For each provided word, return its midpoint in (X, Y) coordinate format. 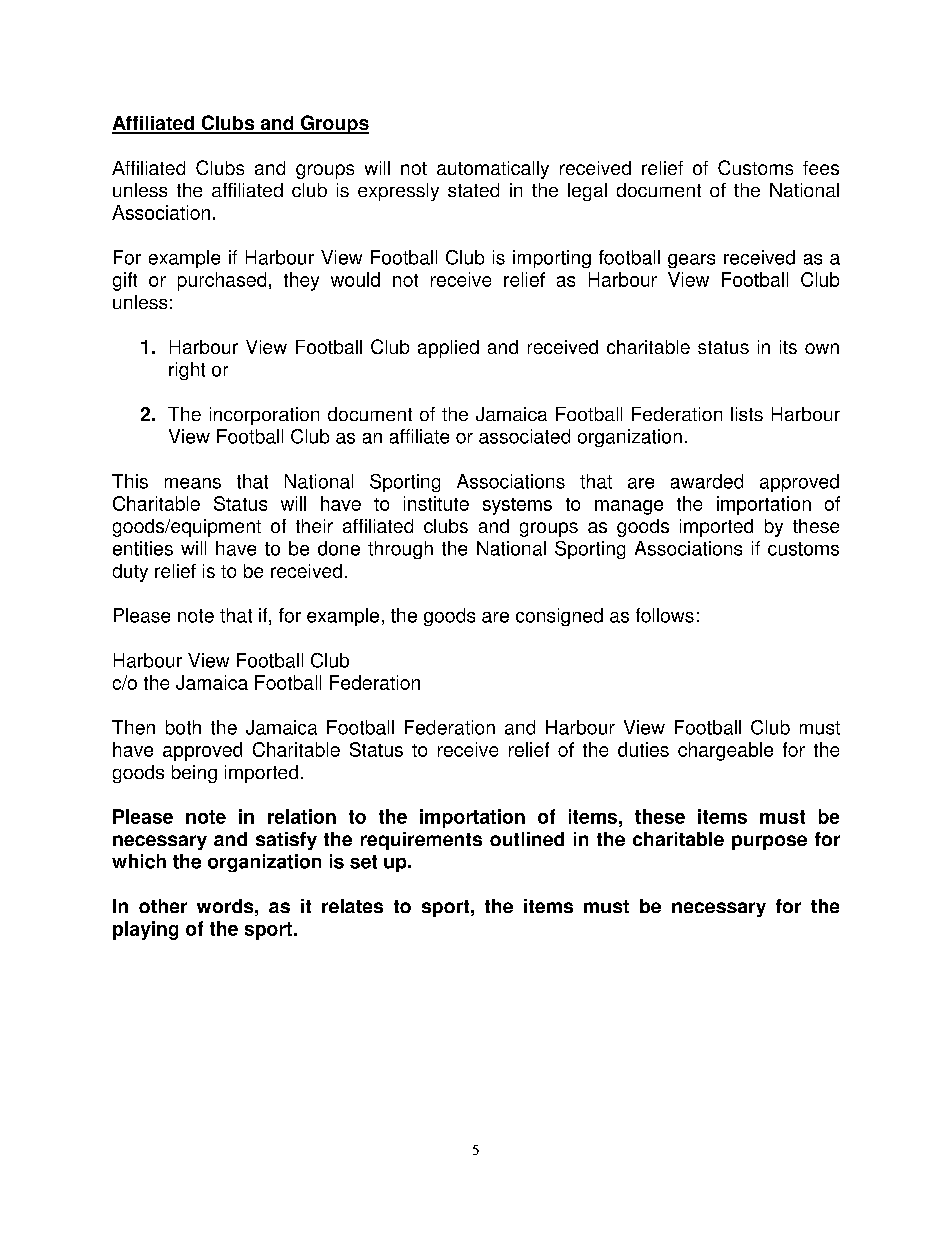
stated (473, 190)
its (788, 347)
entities (143, 548)
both (183, 727)
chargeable (725, 751)
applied (448, 349)
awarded (707, 481)
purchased (222, 281)
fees (821, 168)
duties (643, 749)
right (187, 371)
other (163, 906)
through (400, 550)
